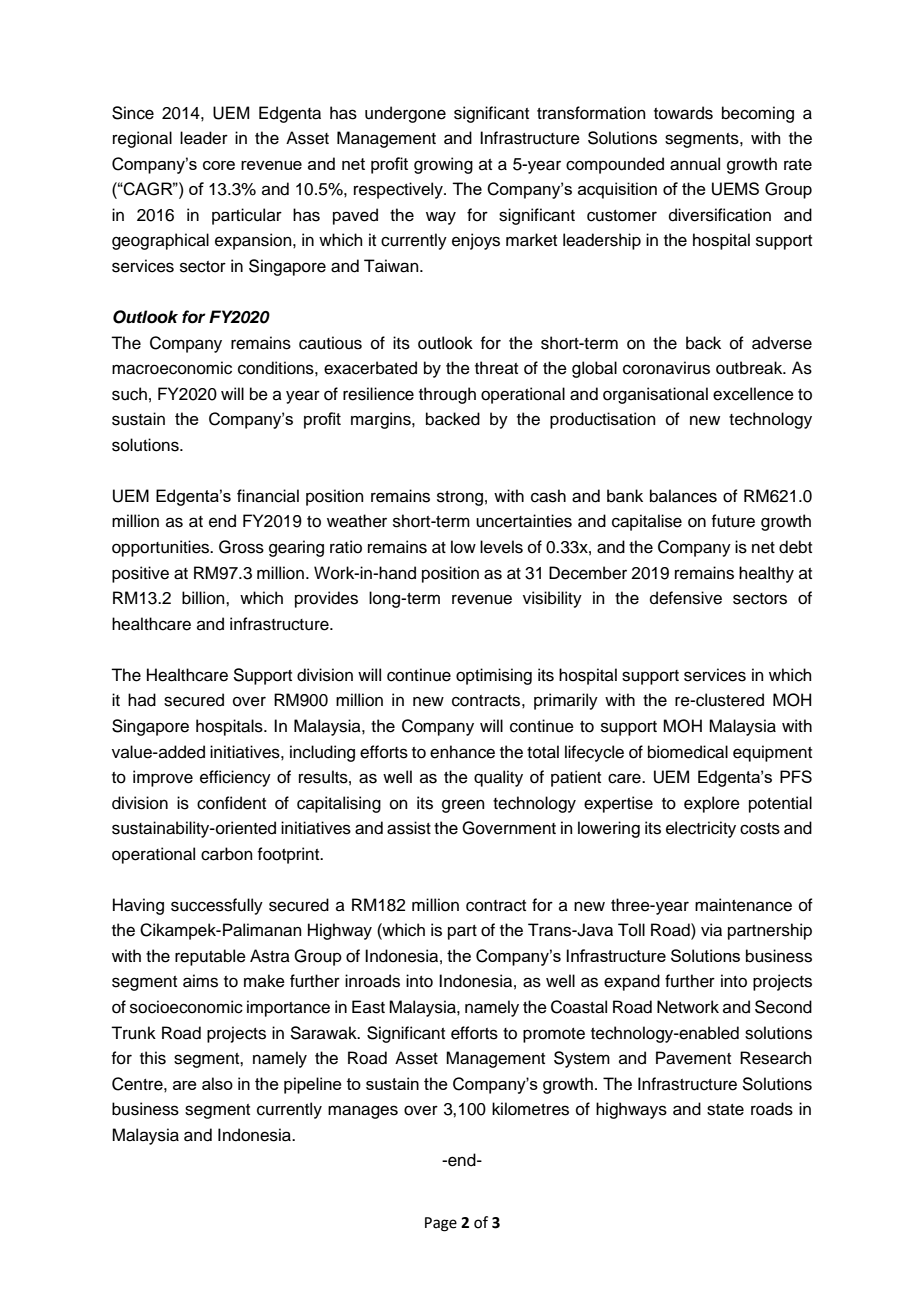 The image size is (924, 1308). I want to click on defensive, so click(686, 598).
